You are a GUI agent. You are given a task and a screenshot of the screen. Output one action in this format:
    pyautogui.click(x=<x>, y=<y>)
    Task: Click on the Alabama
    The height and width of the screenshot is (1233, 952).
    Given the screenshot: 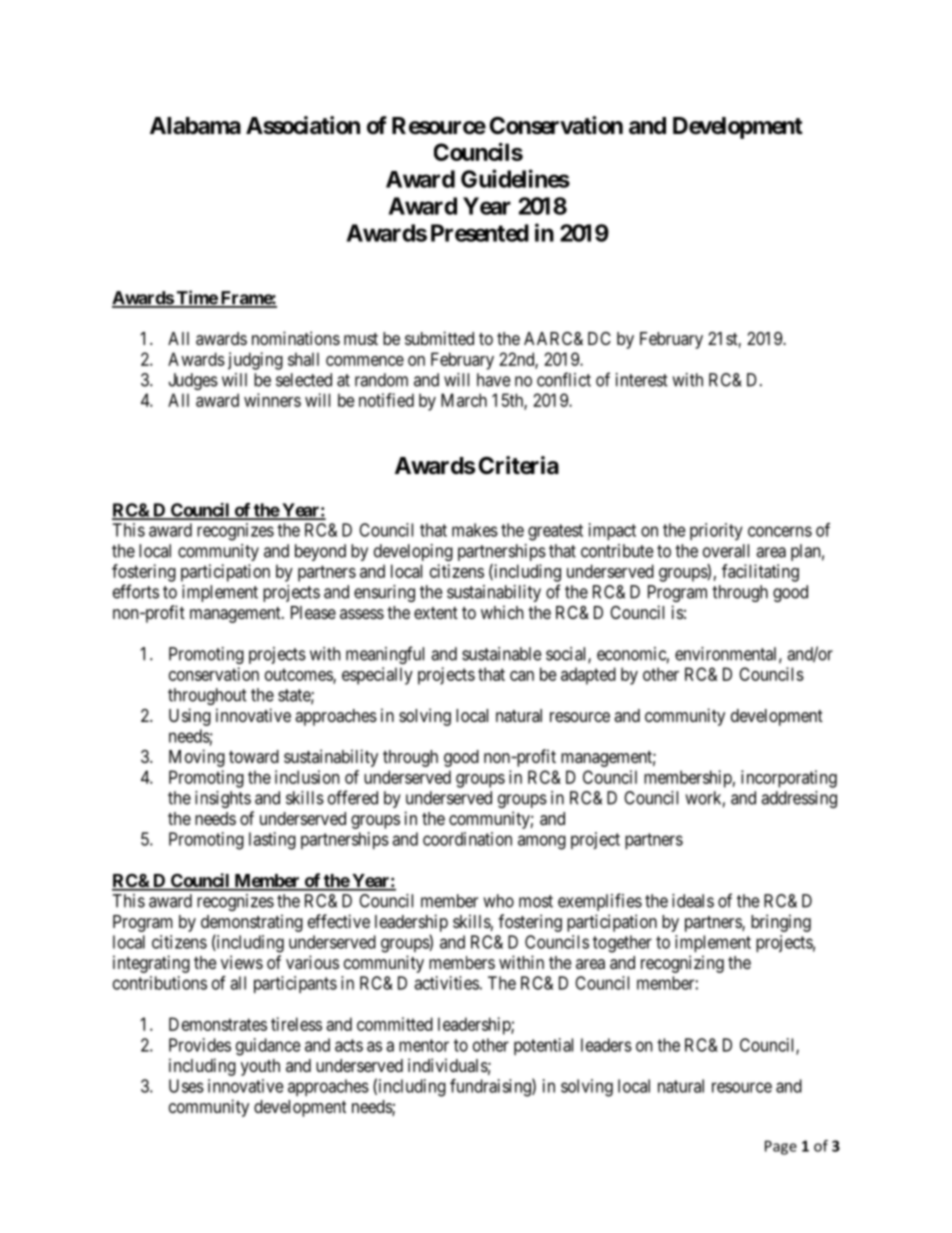 What is the action you would take?
    pyautogui.click(x=195, y=126)
